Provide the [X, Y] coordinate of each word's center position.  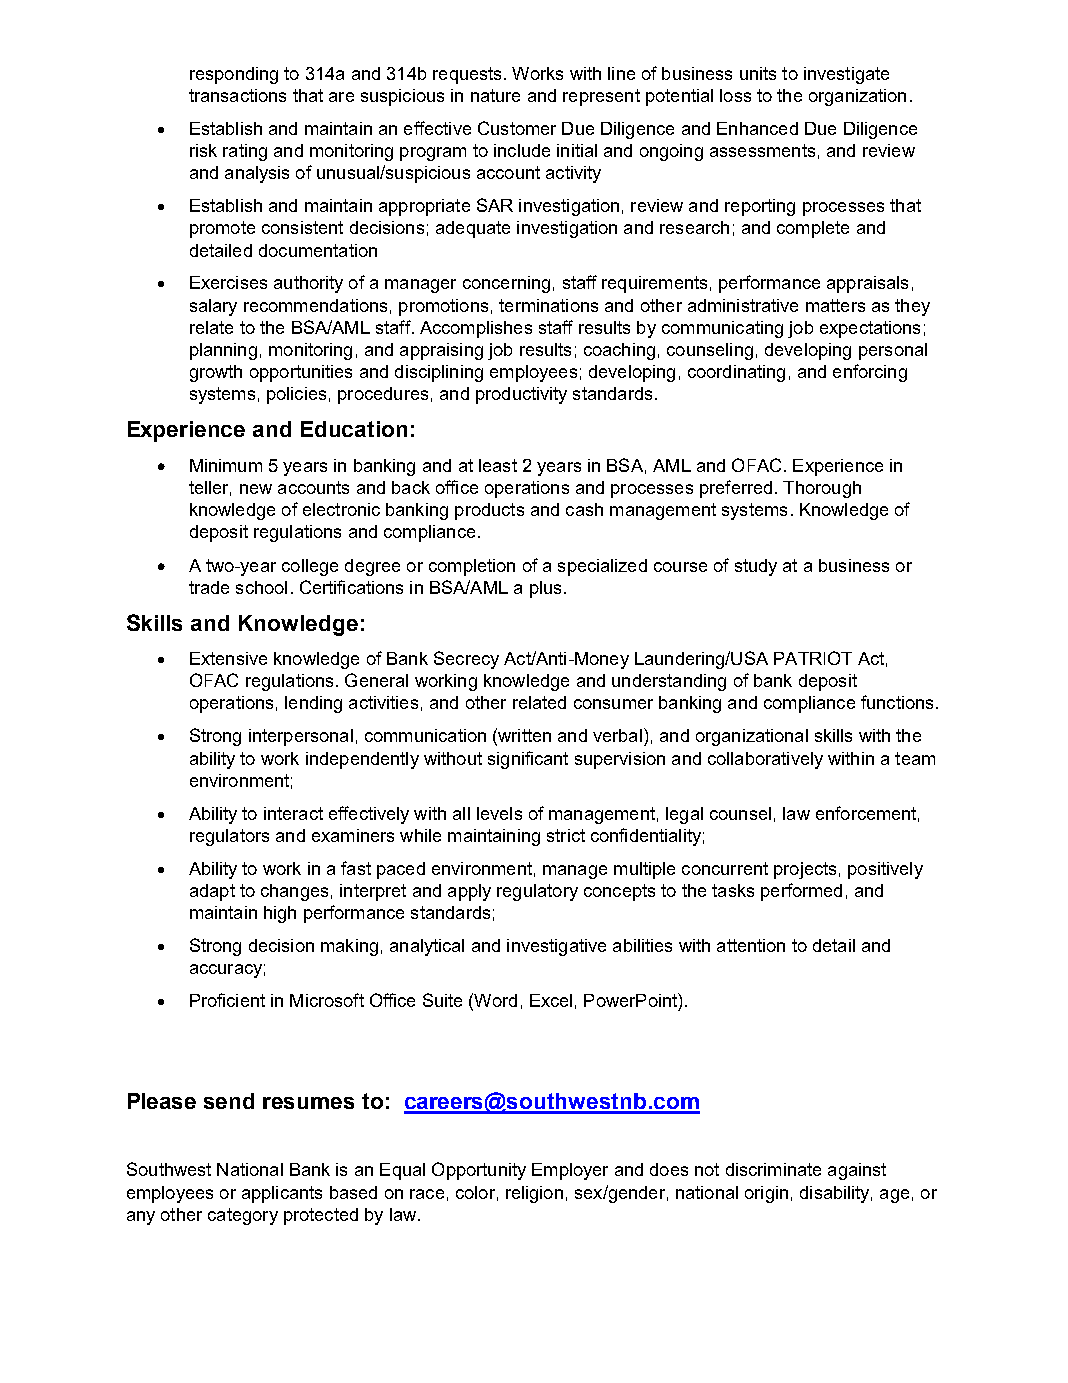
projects [805, 870]
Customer [517, 128]
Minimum [226, 465]
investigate [846, 75]
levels [499, 813]
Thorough [822, 489]
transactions [237, 95]
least [498, 465]
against [857, 1171]
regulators [229, 837]
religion [534, 1194]
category [243, 1216]
